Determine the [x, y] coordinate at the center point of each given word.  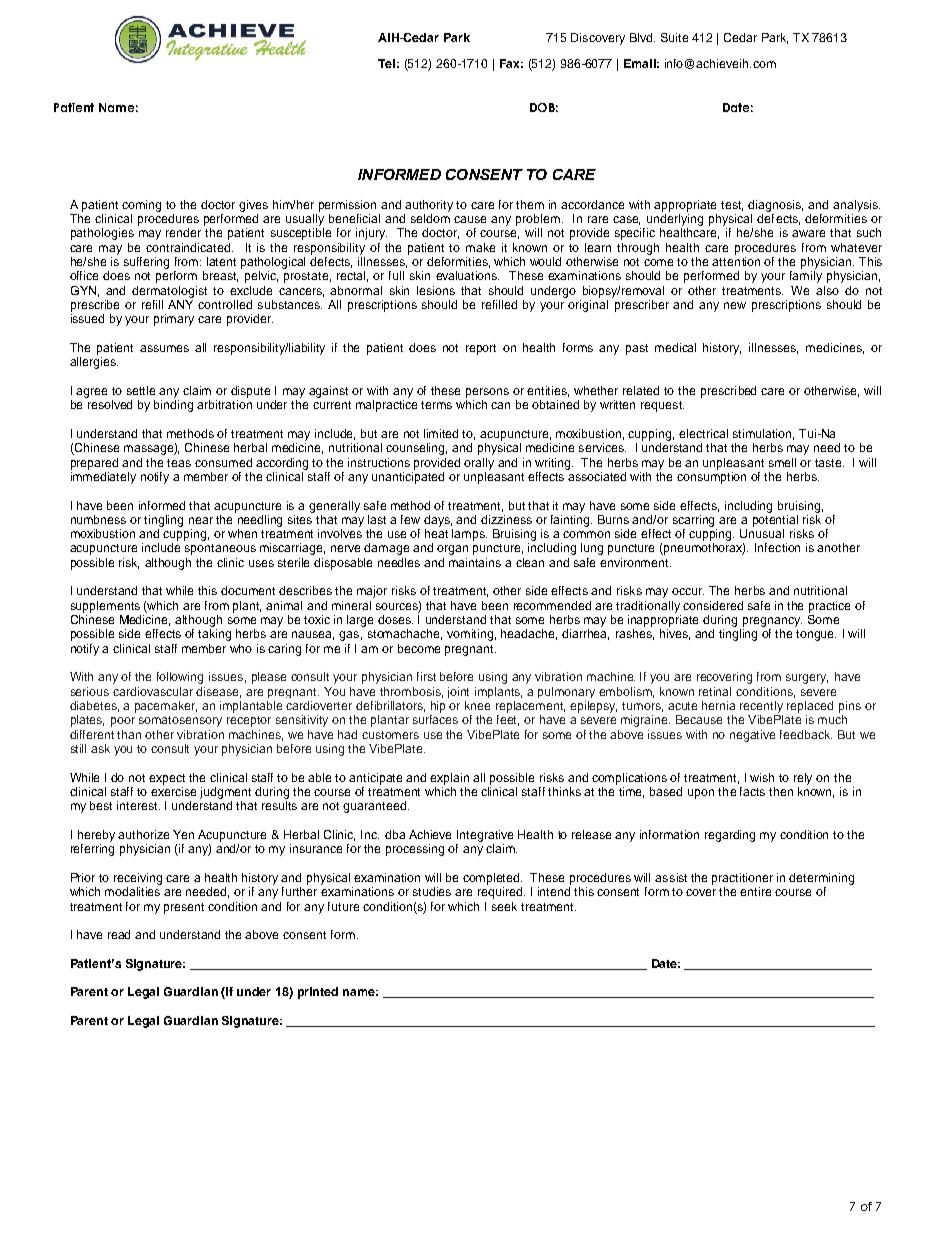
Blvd [642, 37]
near [201, 520]
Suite [674, 37]
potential [775, 519]
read [119, 934]
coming [141, 206]
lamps [469, 535]
